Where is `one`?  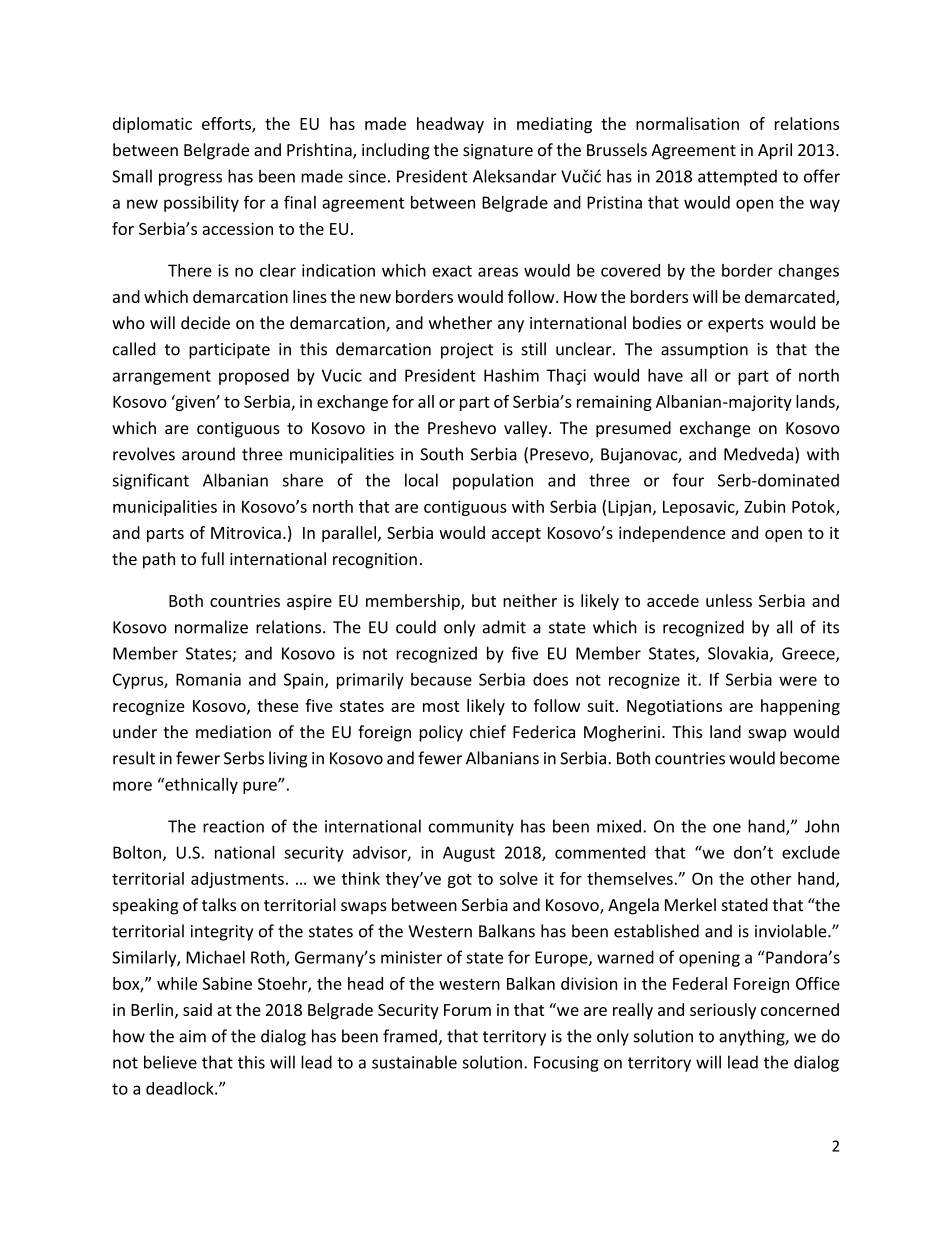 one is located at coordinates (727, 828).
